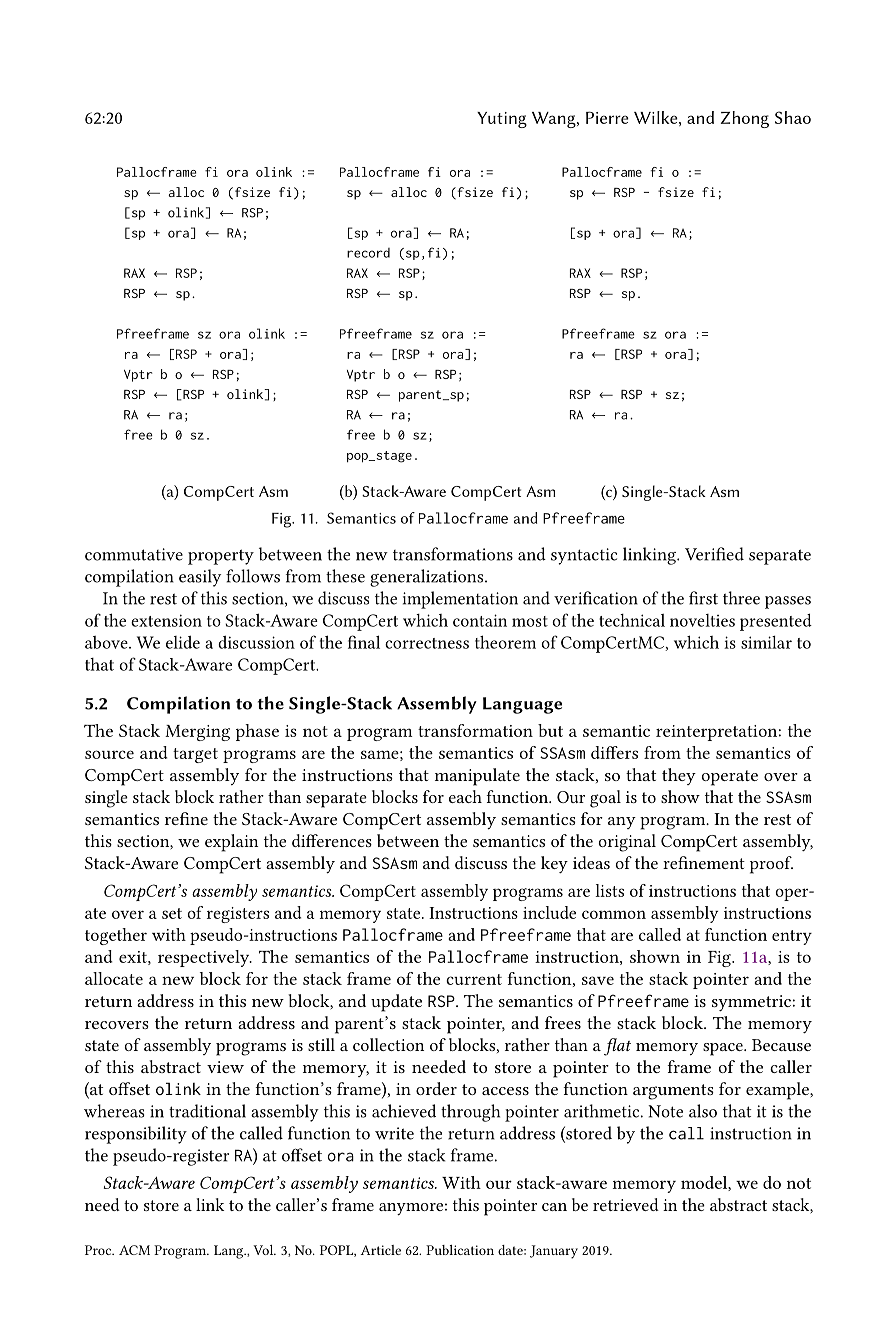 The width and height of the page is (896, 1328). What do you see at coordinates (460, 1250) in the page?
I see `Publication` at bounding box center [460, 1250].
